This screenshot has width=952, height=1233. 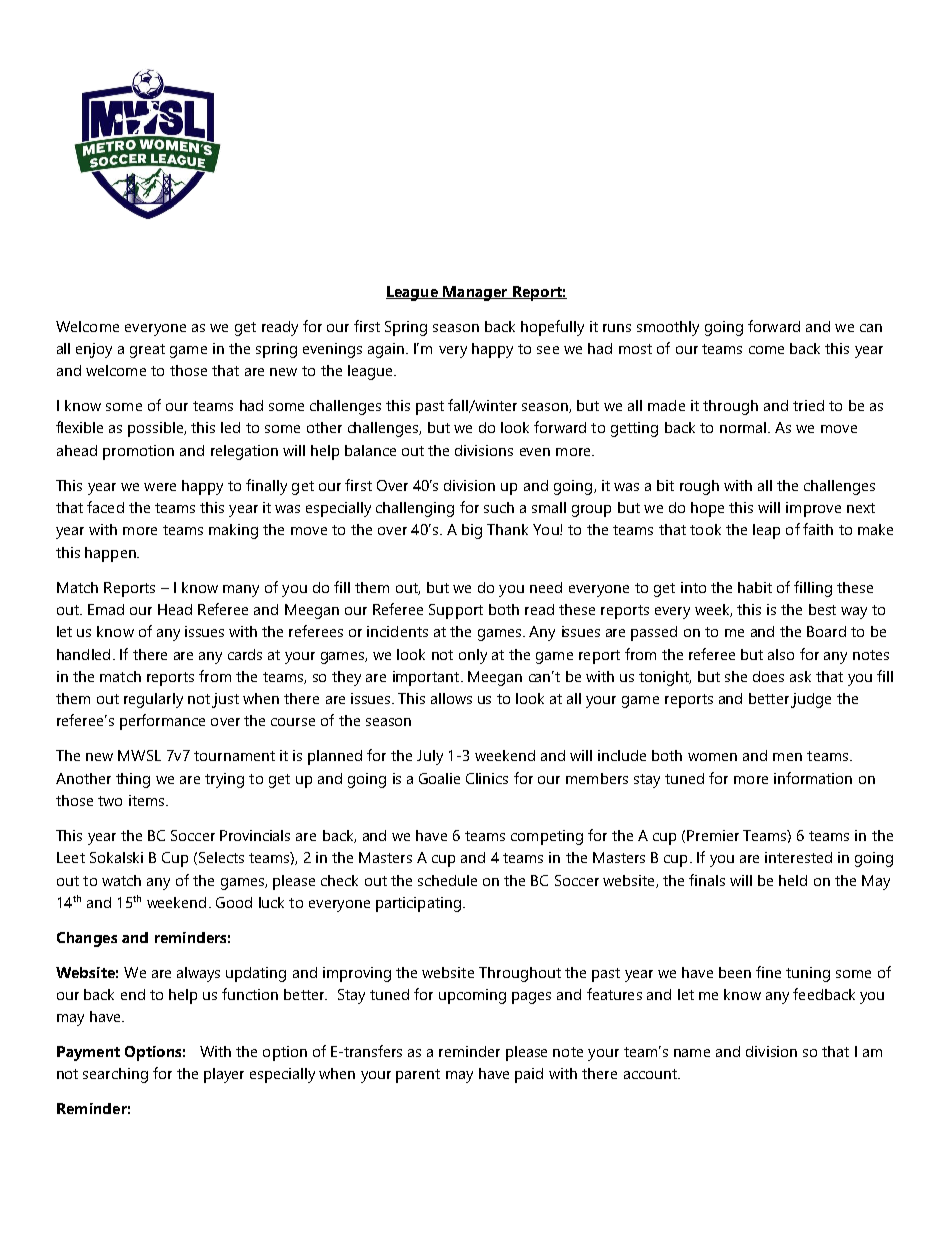 What do you see at coordinates (115, 1075) in the screenshot?
I see `searching` at bounding box center [115, 1075].
